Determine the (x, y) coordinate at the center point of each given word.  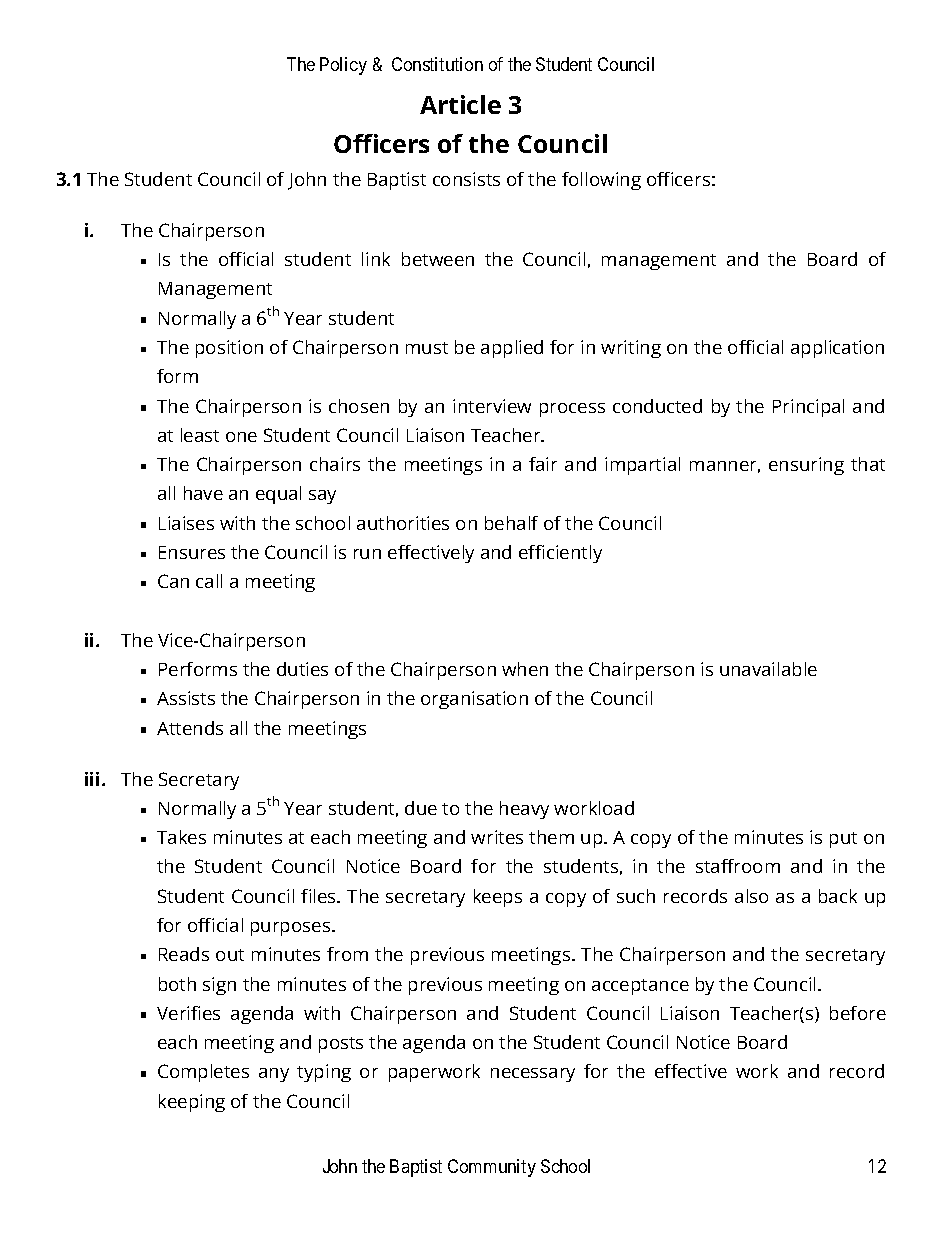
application (837, 349)
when (525, 669)
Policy (343, 66)
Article (460, 104)
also (751, 896)
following (601, 181)
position (229, 349)
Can (173, 581)
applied (512, 349)
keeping (192, 1103)
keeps (498, 898)
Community (492, 1168)
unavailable (768, 669)
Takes (181, 837)
